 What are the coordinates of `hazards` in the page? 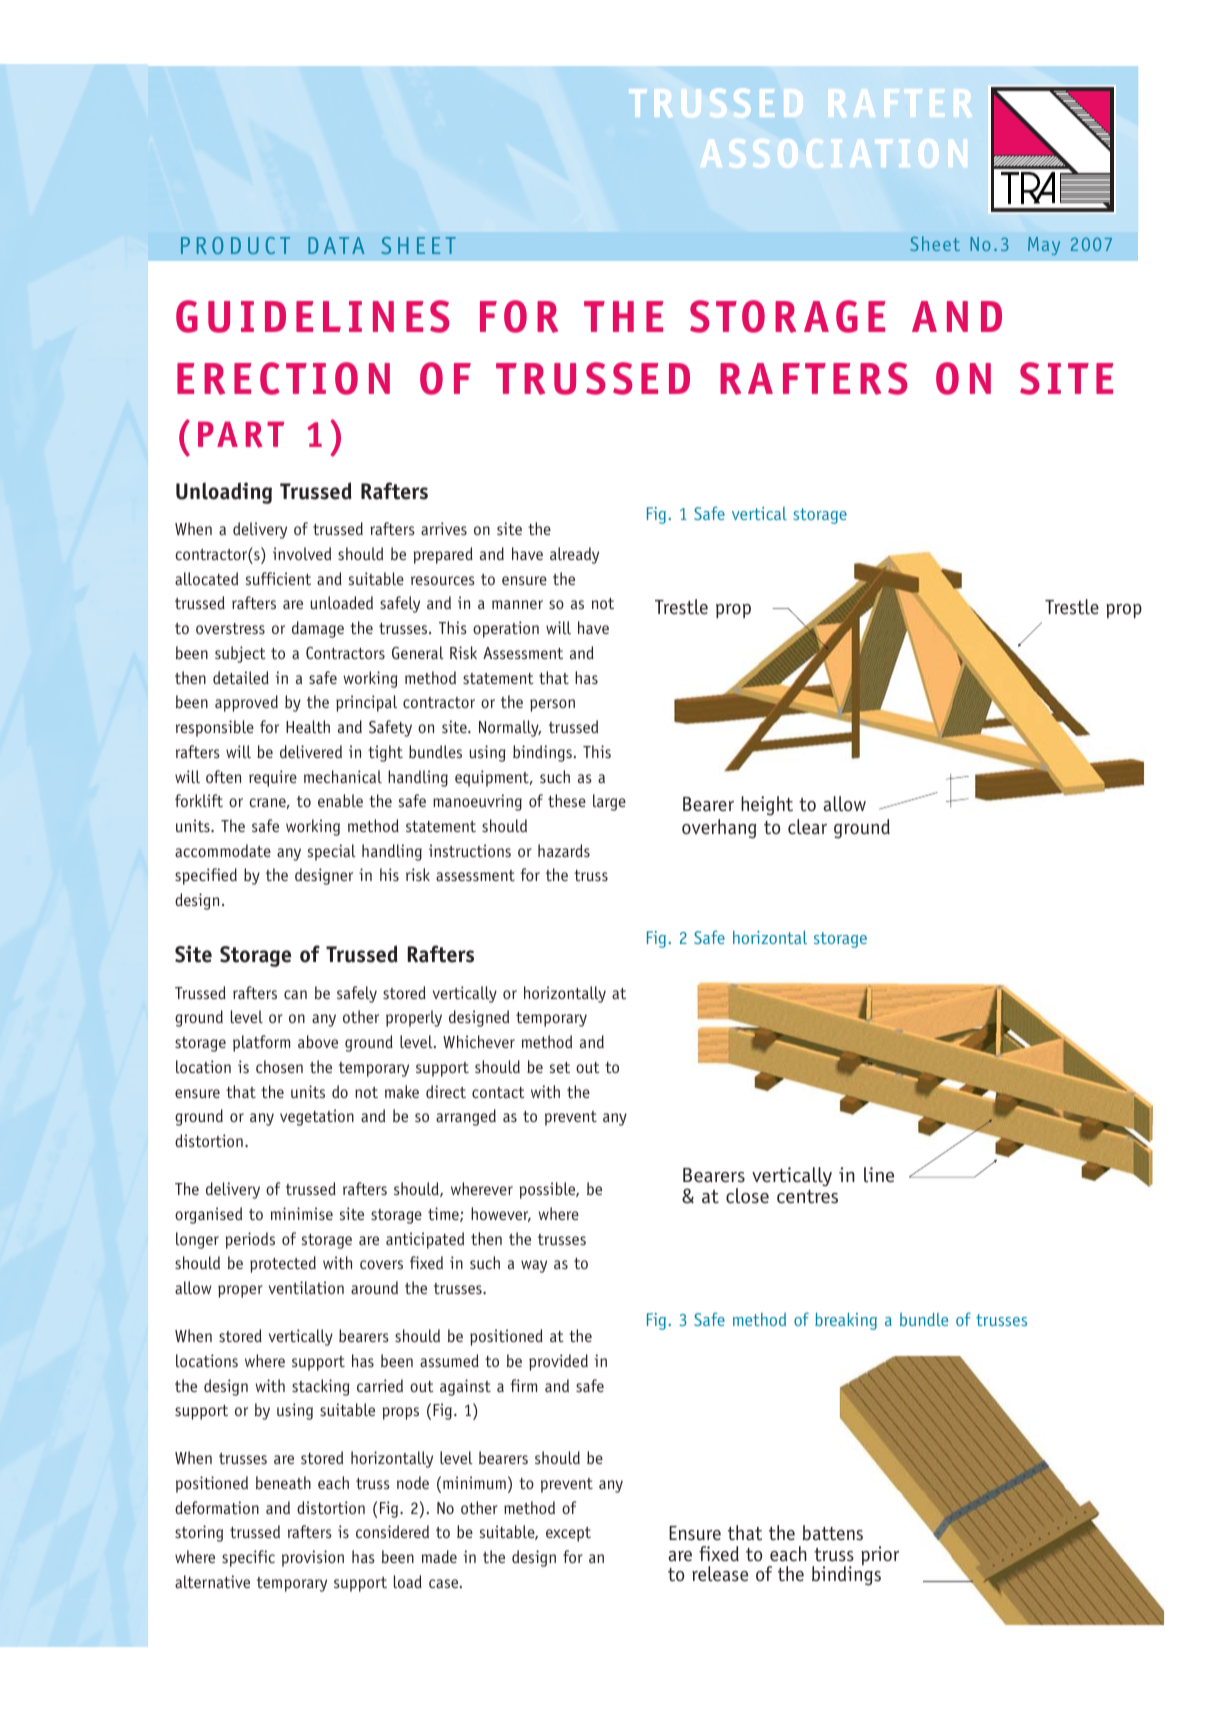 It's located at (564, 850).
